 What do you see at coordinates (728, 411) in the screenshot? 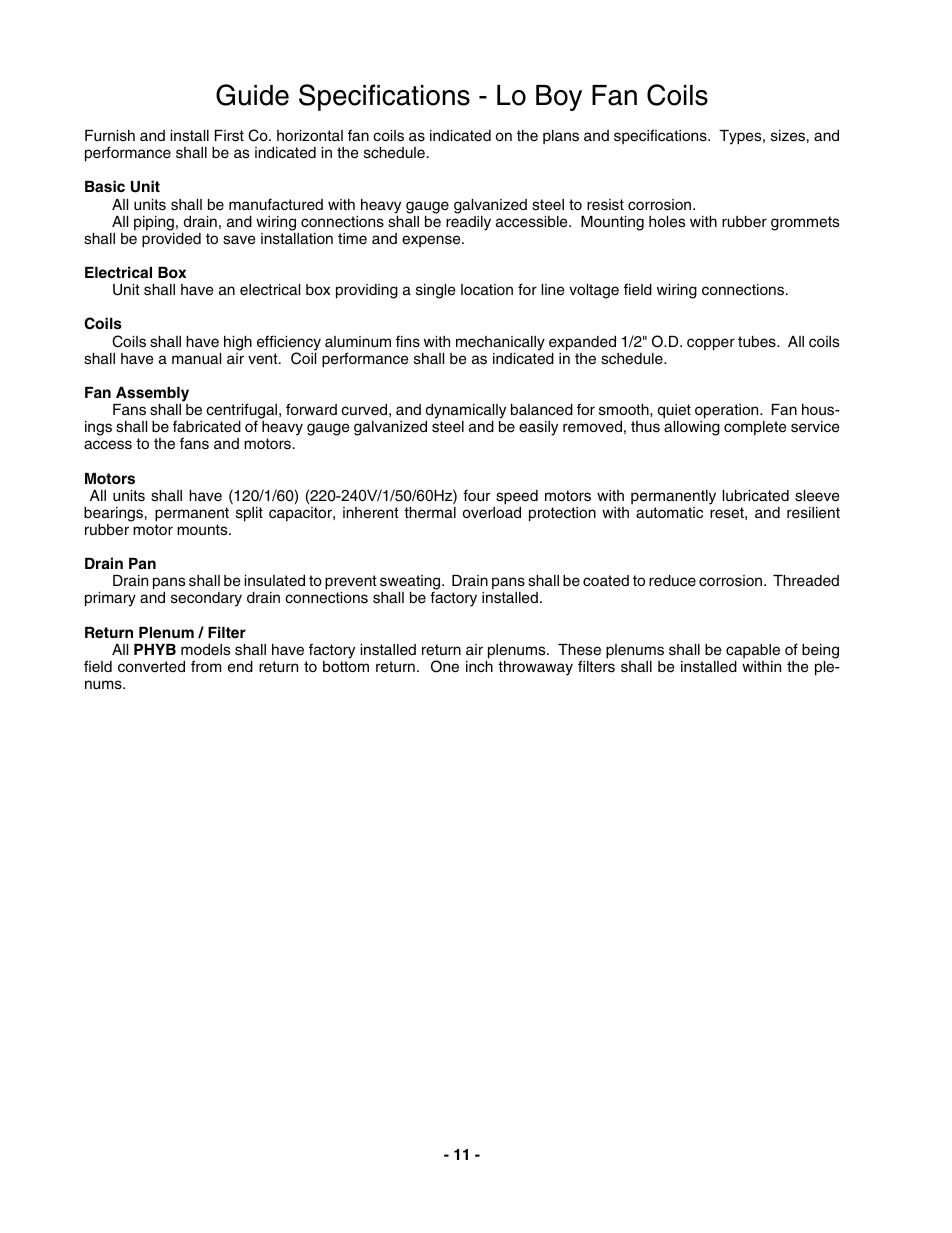
I see `operation` at bounding box center [728, 411].
